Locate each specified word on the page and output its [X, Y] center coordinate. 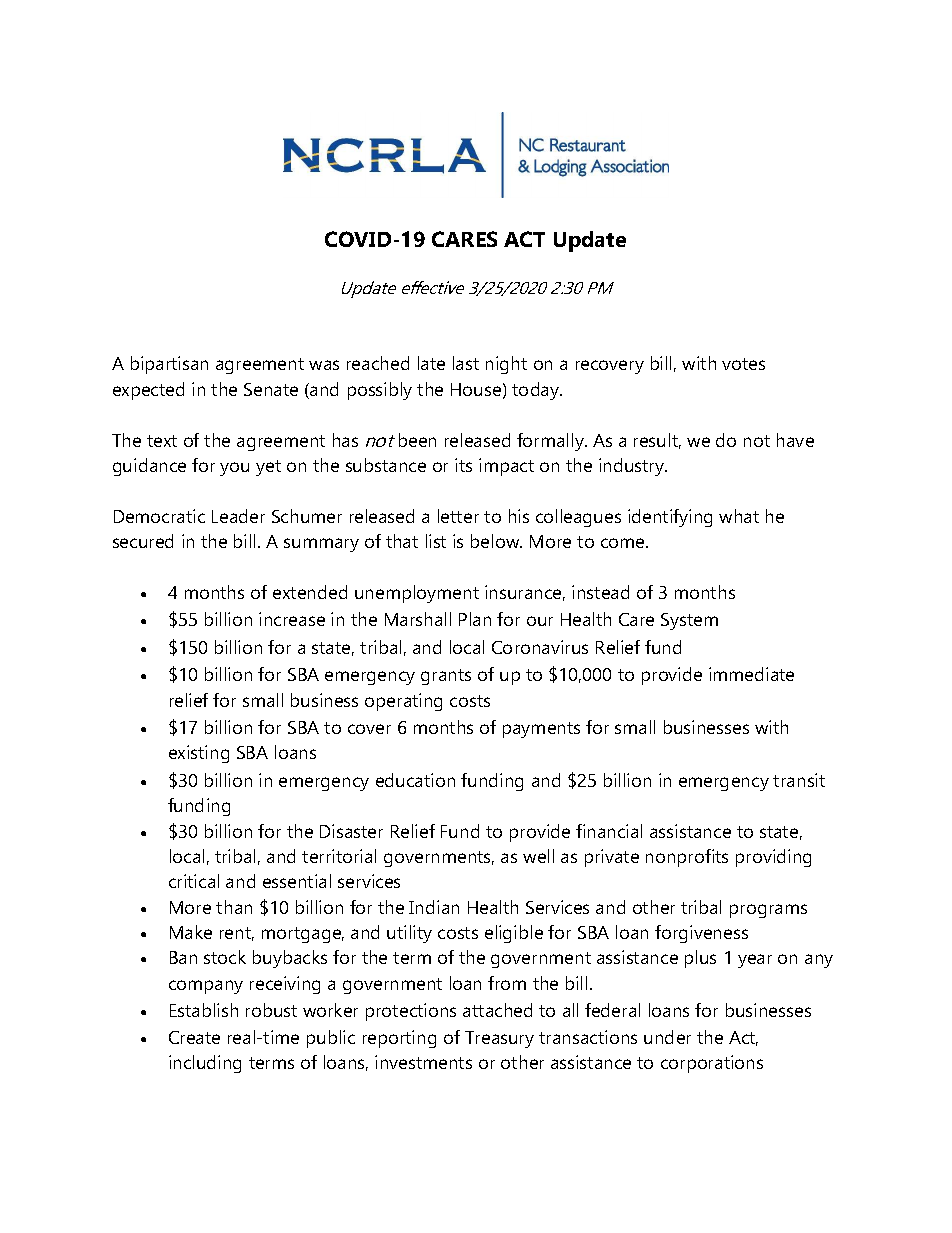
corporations [712, 1064]
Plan [475, 619]
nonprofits [687, 858]
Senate [271, 389]
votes [743, 364]
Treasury [499, 1039]
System [689, 621]
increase [292, 619]
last [466, 363]
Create [194, 1037]
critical [194, 881]
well [538, 856]
